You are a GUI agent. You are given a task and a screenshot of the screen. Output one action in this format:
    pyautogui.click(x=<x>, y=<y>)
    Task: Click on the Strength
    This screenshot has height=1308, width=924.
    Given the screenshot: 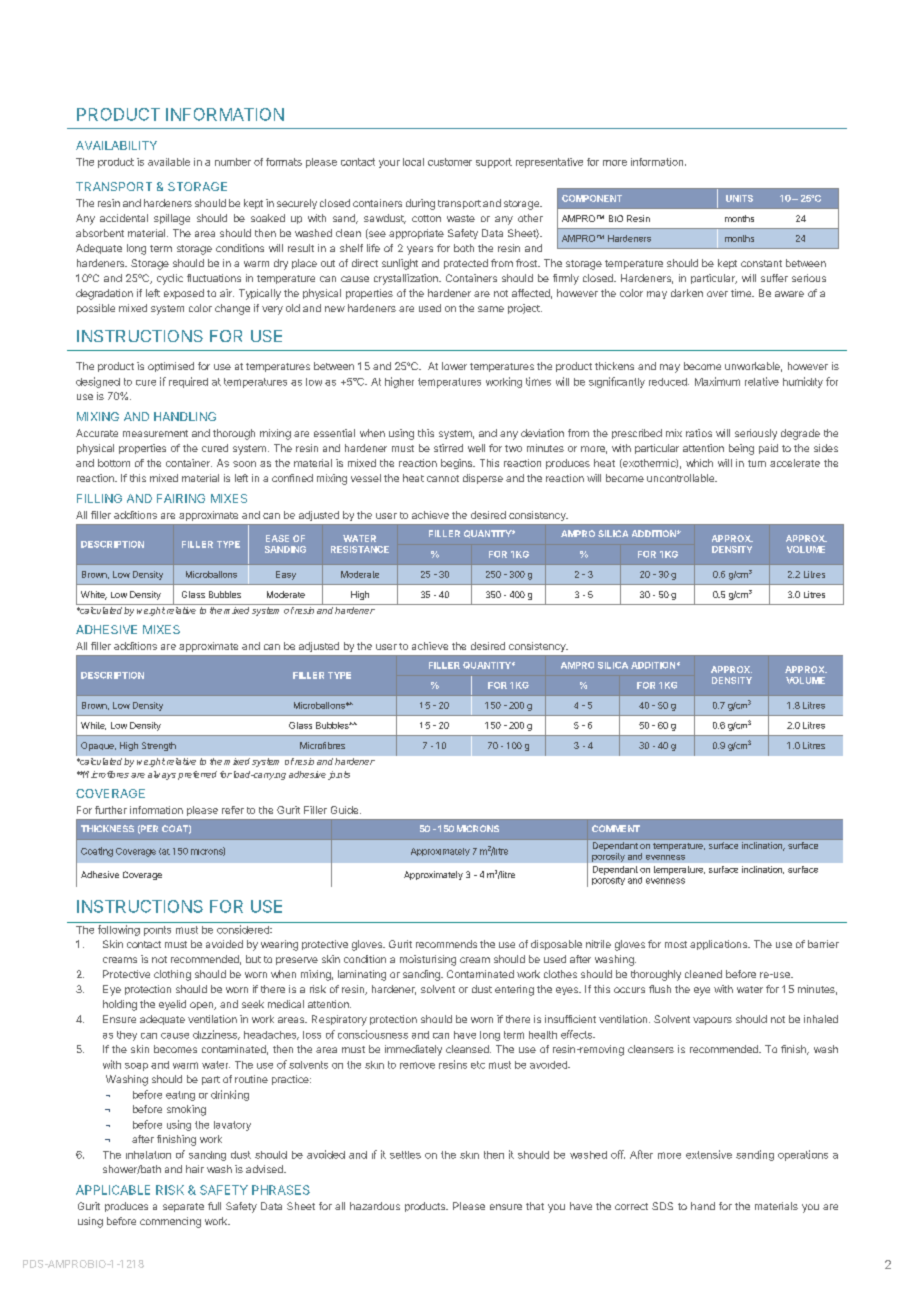 What is the action you would take?
    pyautogui.click(x=159, y=746)
